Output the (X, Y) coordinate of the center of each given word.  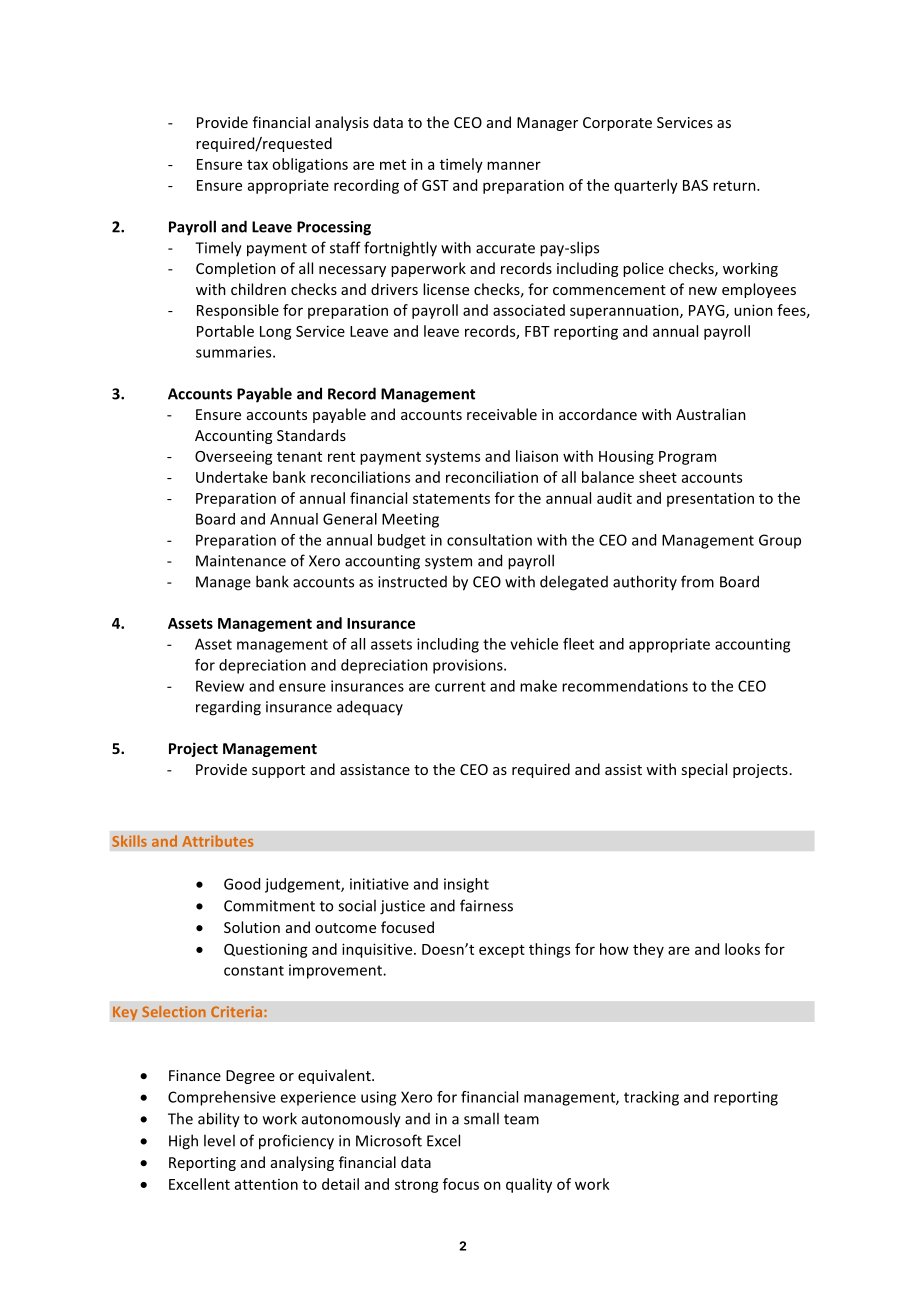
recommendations (625, 686)
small (481, 1118)
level (219, 1140)
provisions (469, 666)
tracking (651, 1098)
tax (257, 165)
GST (435, 185)
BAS (695, 185)
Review (220, 686)
